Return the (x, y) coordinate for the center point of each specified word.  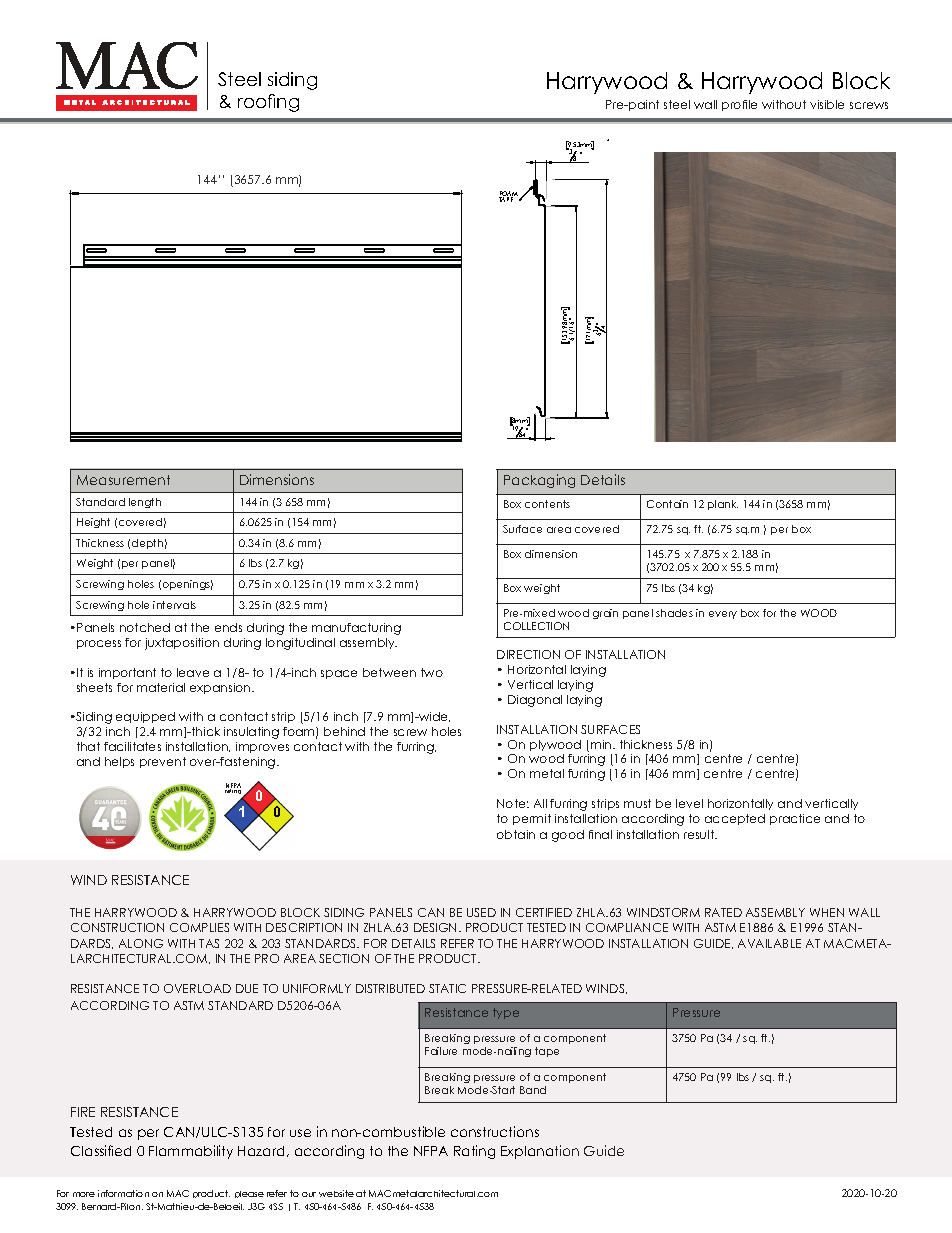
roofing (268, 103)
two (432, 672)
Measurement (123, 480)
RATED (723, 912)
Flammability (191, 1152)
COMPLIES (199, 927)
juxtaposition (182, 644)
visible (827, 104)
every (723, 615)
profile (739, 105)
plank (723, 505)
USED (481, 912)
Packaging (539, 481)
